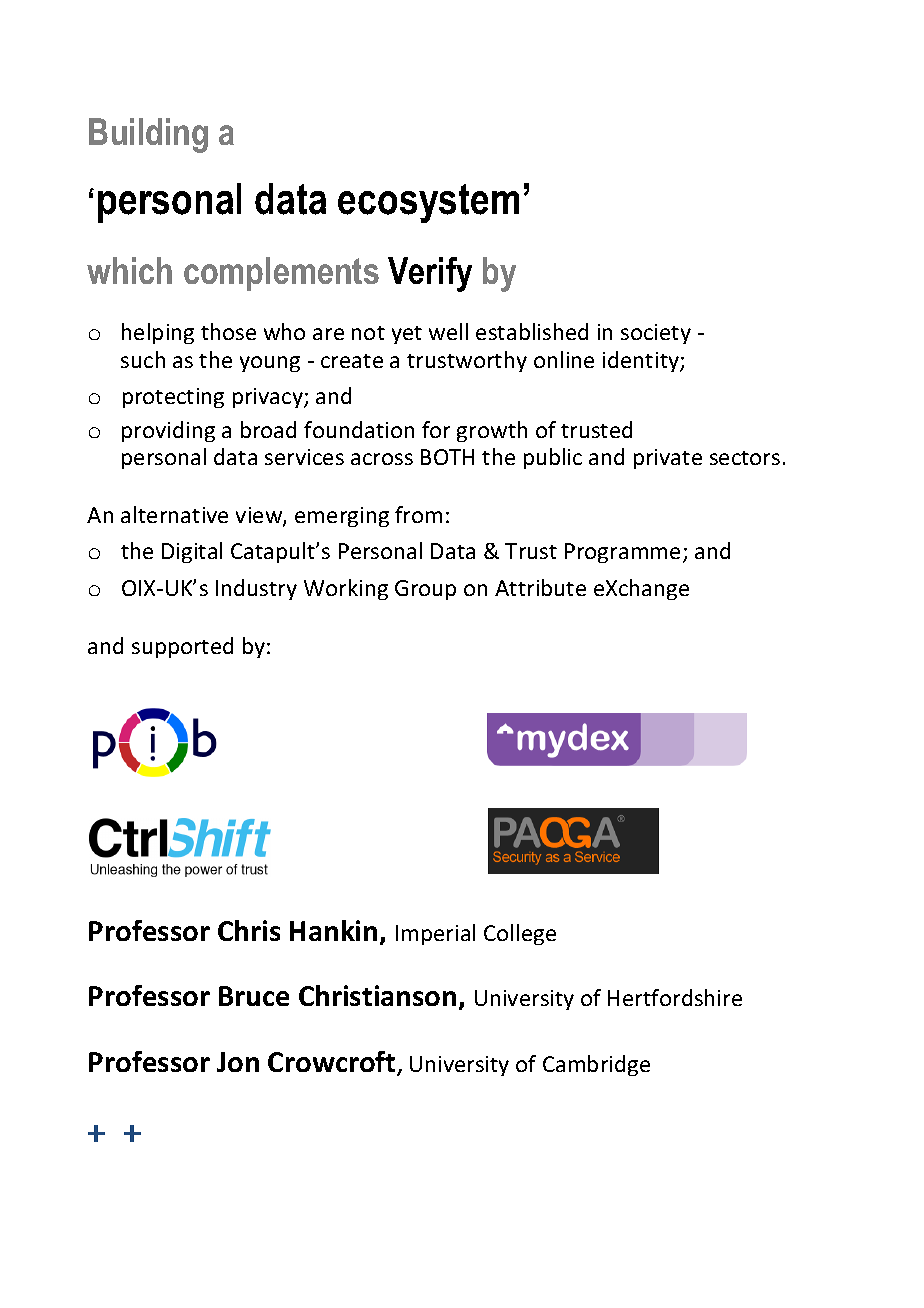 This screenshot has width=924, height=1308. I want to click on society, so click(656, 334).
